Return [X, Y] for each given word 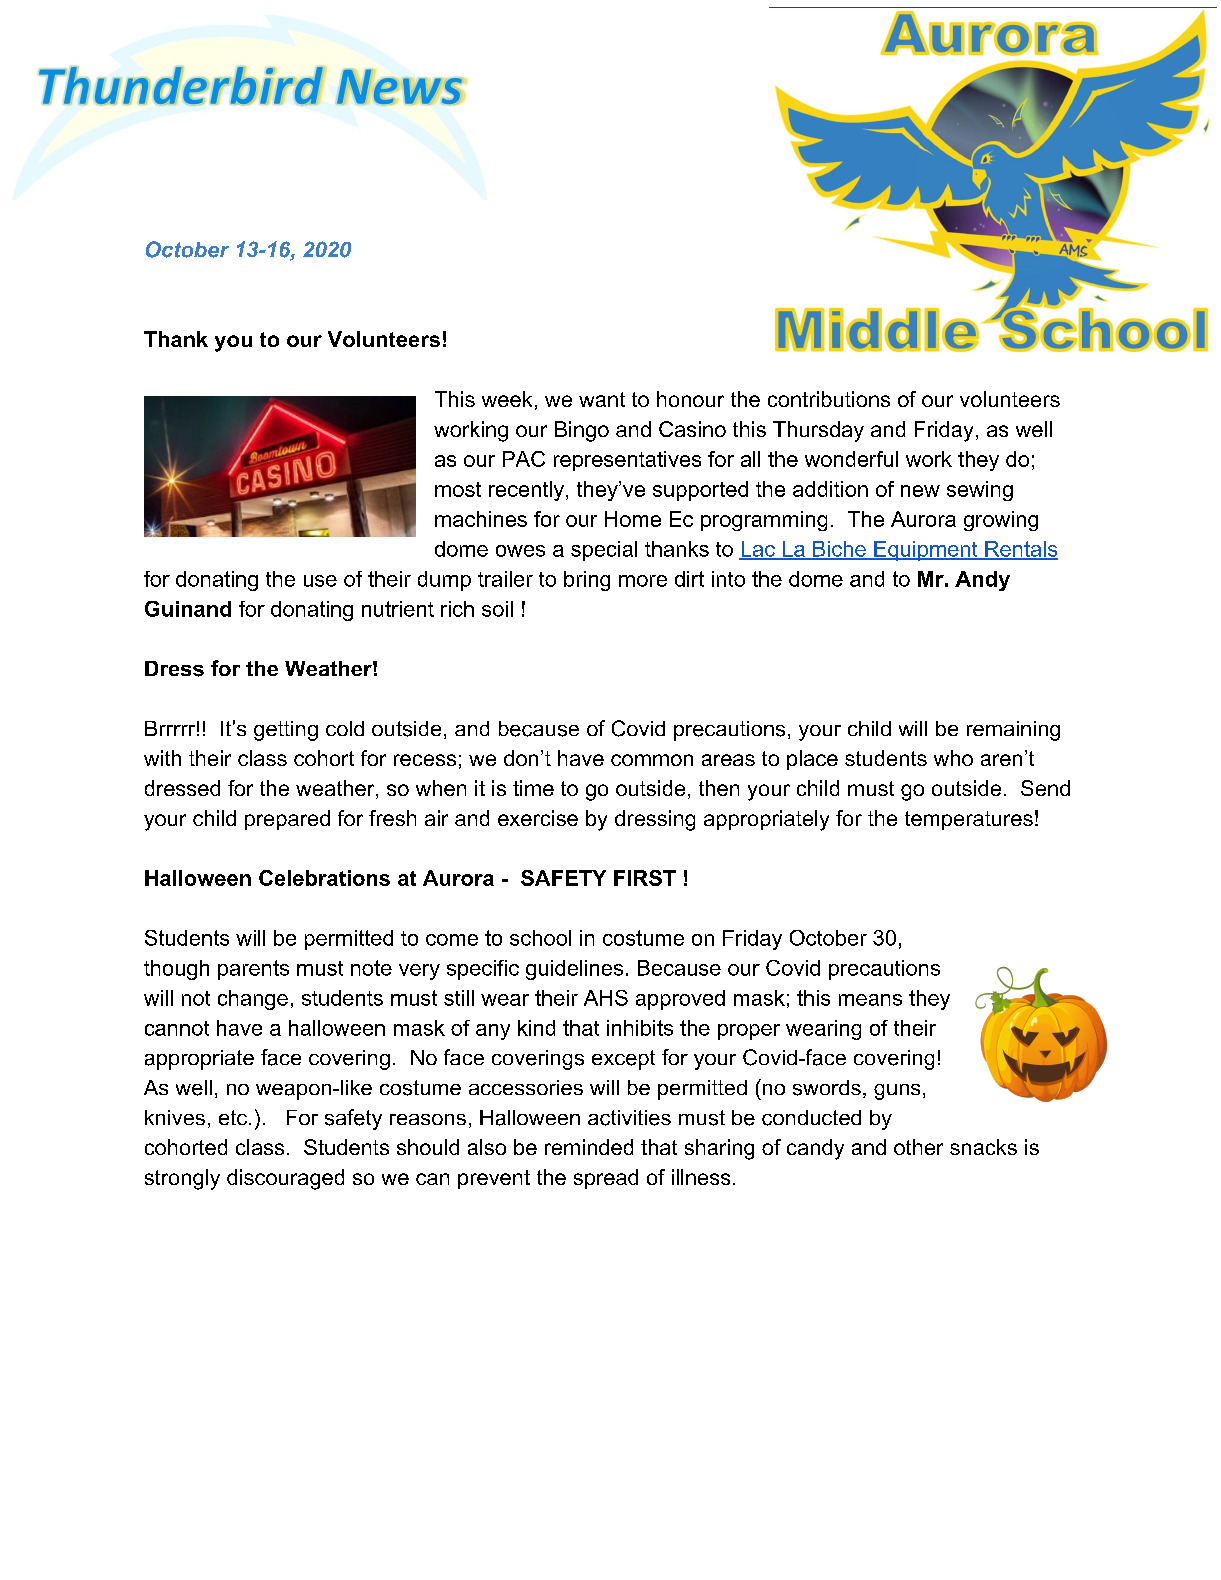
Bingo [582, 431]
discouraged [285, 1179]
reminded [589, 1147]
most [458, 489]
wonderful [851, 459]
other [918, 1147]
